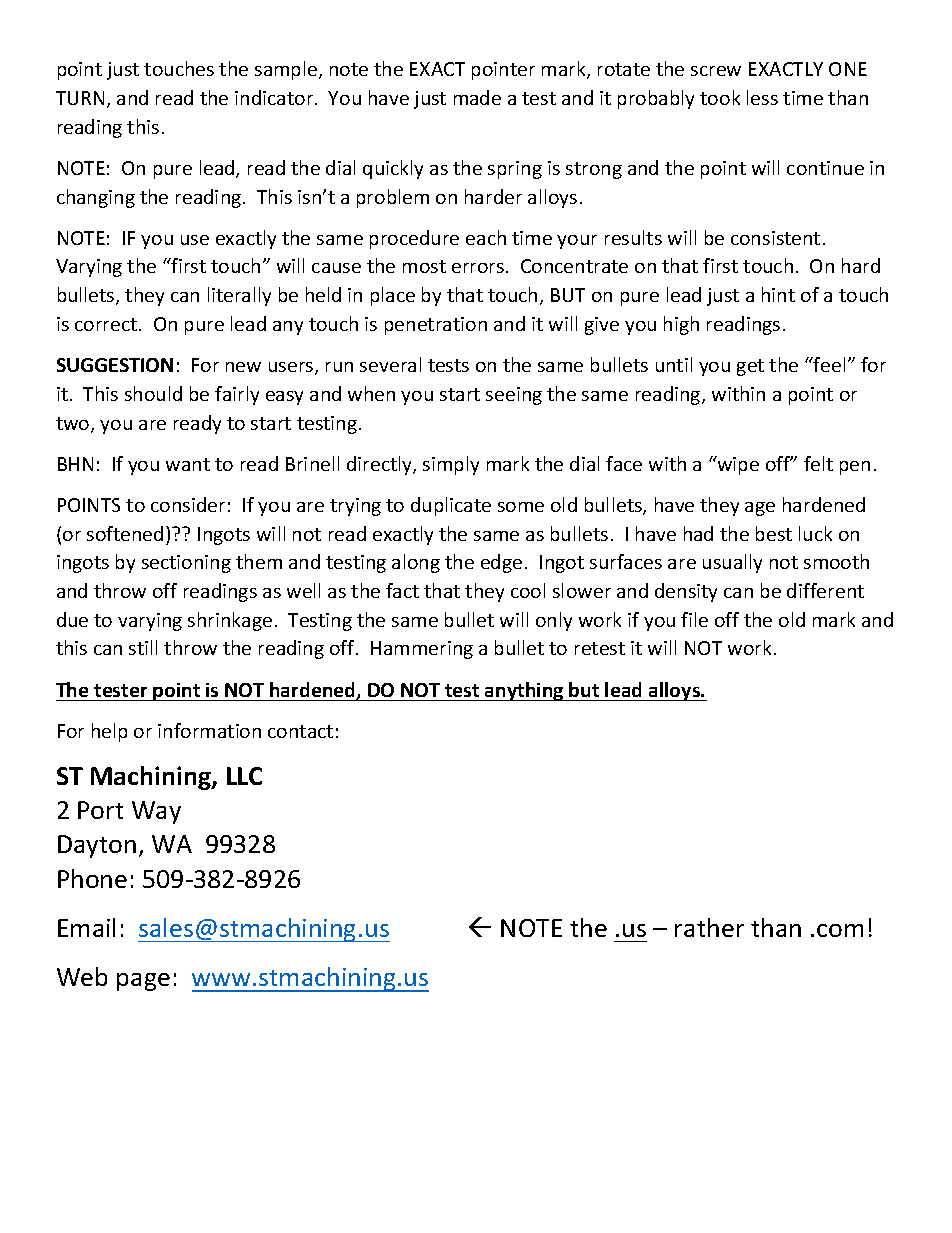 Image resolution: width=952 pixels, height=1233 pixels. I want to click on rather, so click(709, 927).
